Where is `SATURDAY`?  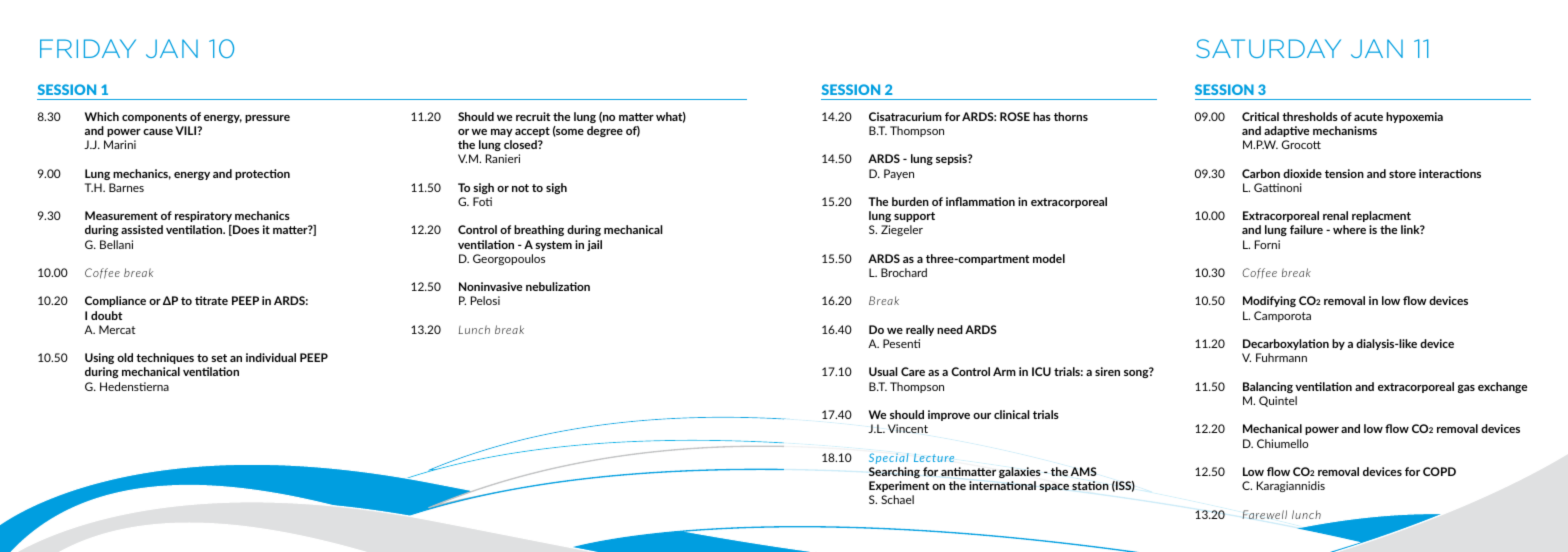
SATURDAY is located at coordinates (1268, 48).
